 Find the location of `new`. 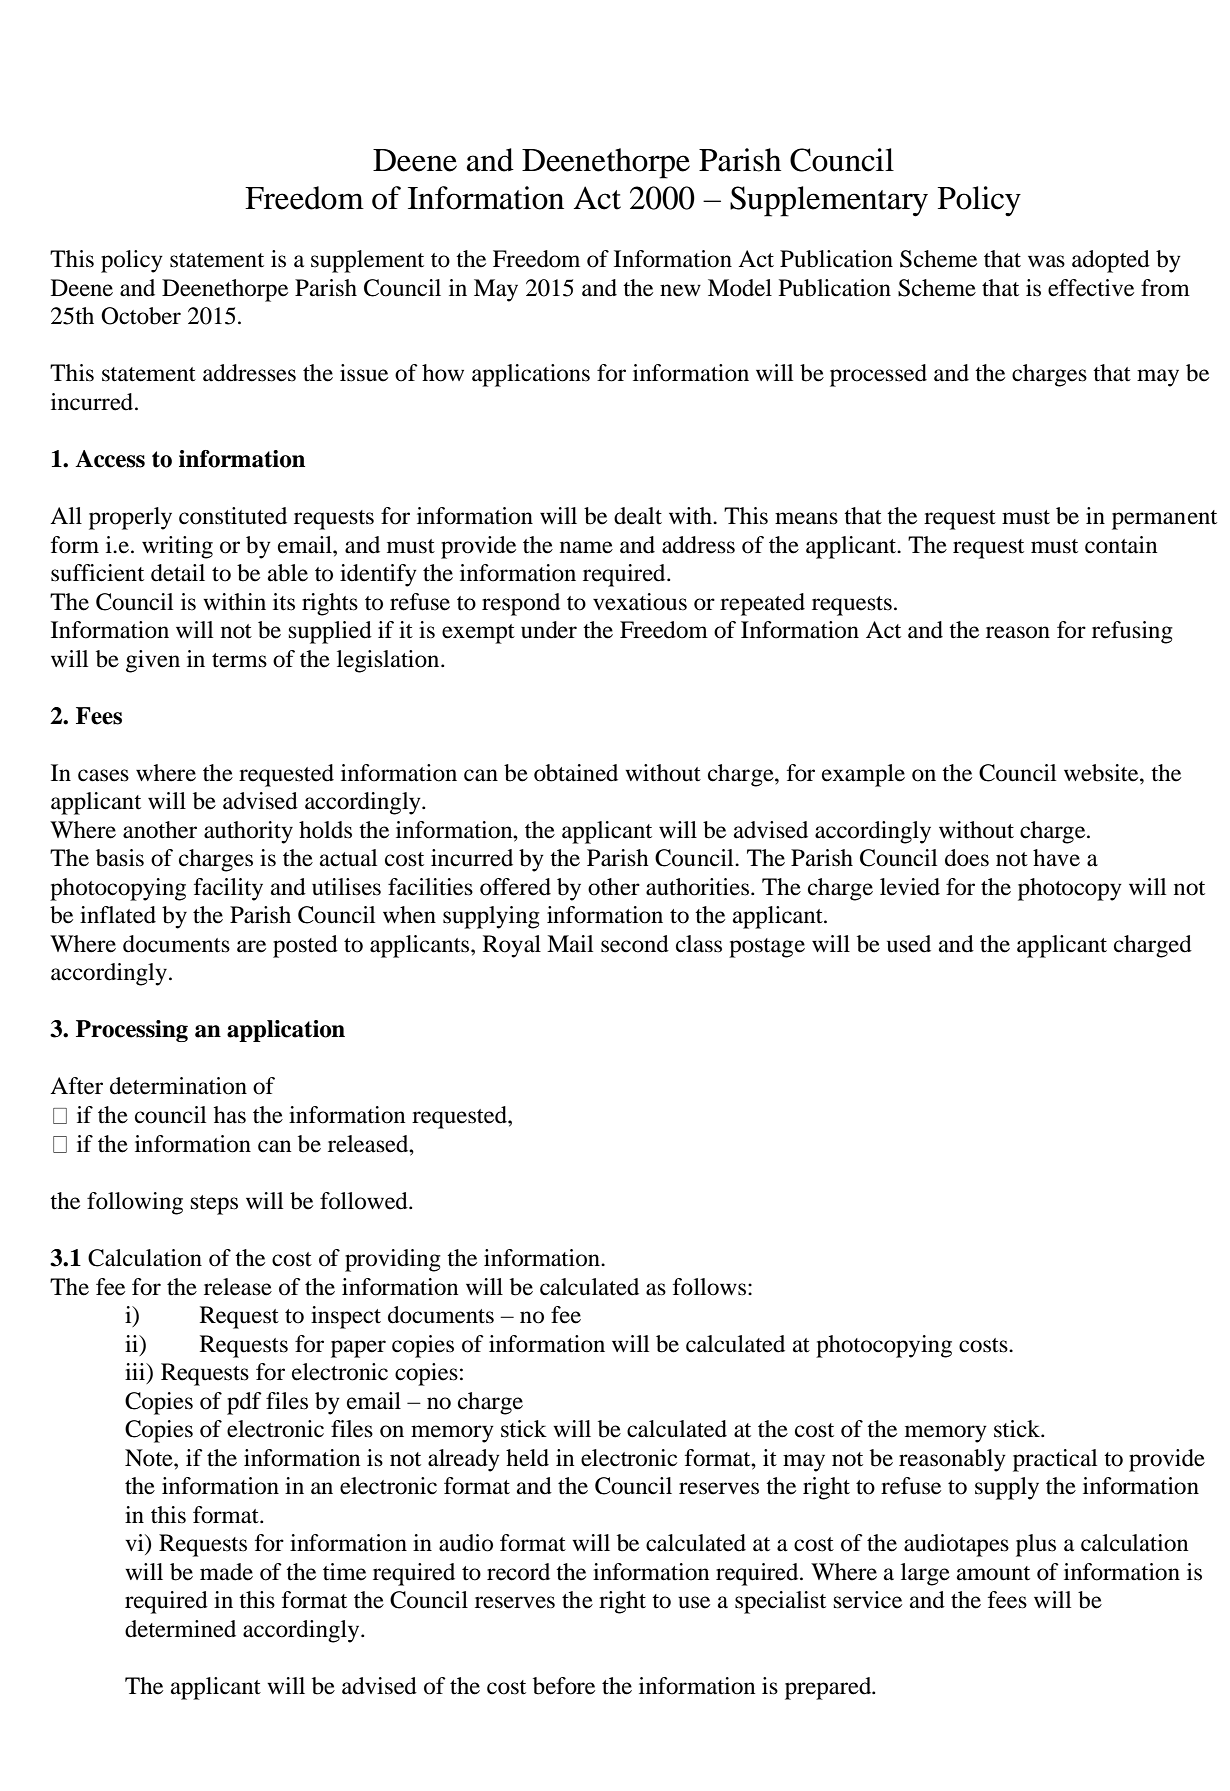

new is located at coordinates (680, 290).
